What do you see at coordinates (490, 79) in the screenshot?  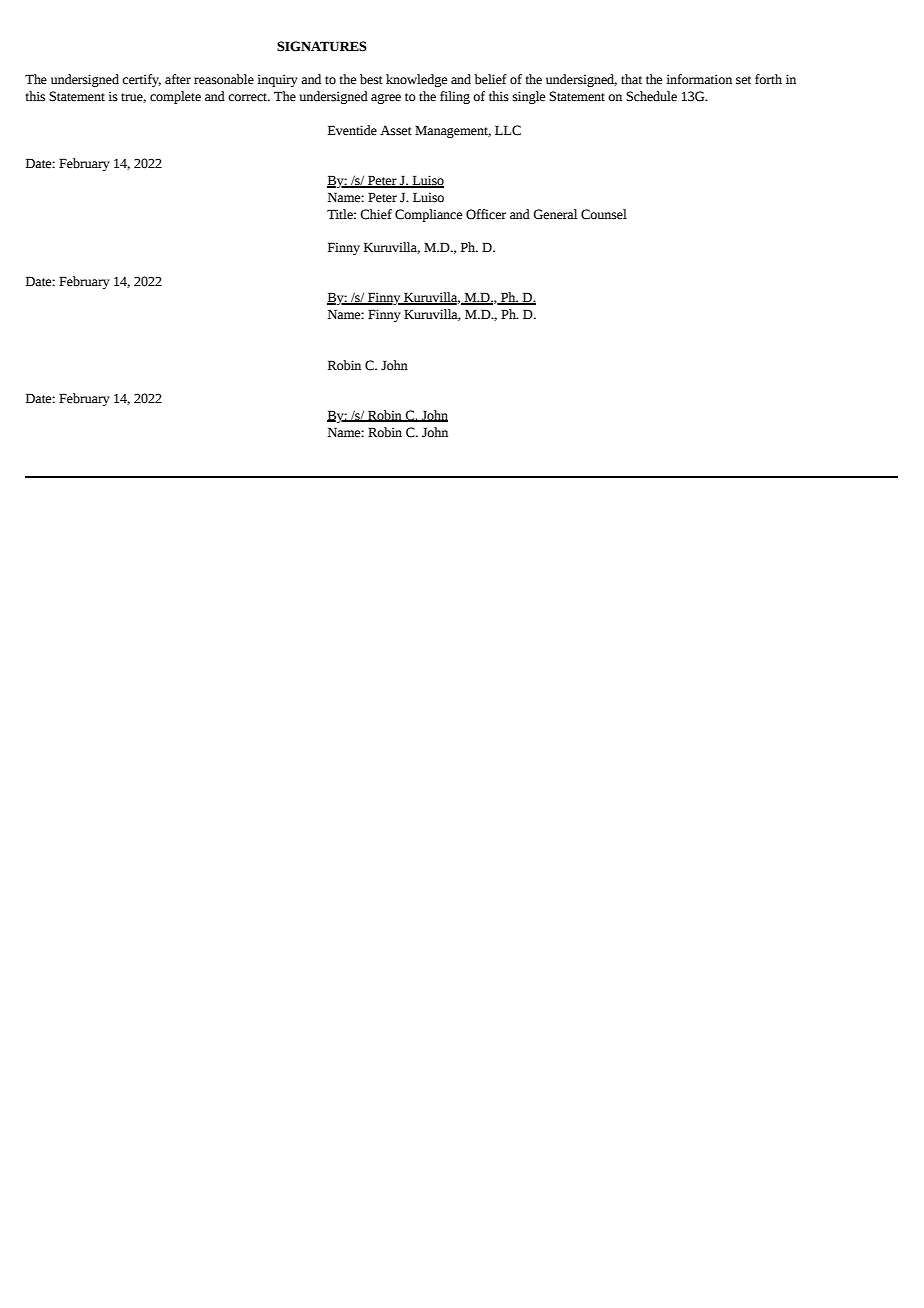 I see `belief` at bounding box center [490, 79].
